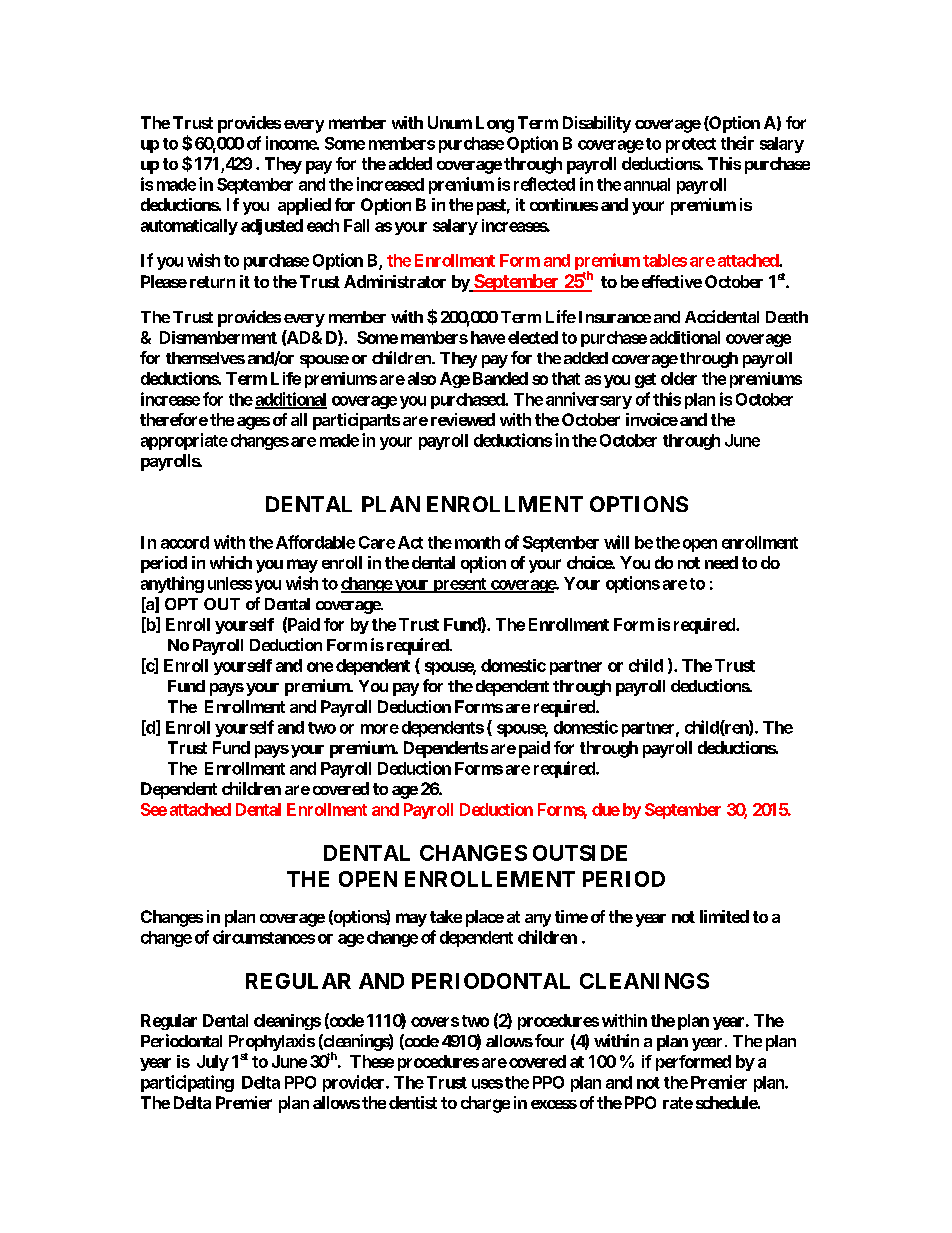 This screenshot has width=952, height=1233. Describe the element at coordinates (691, 145) in the screenshot. I see `protect` at that location.
